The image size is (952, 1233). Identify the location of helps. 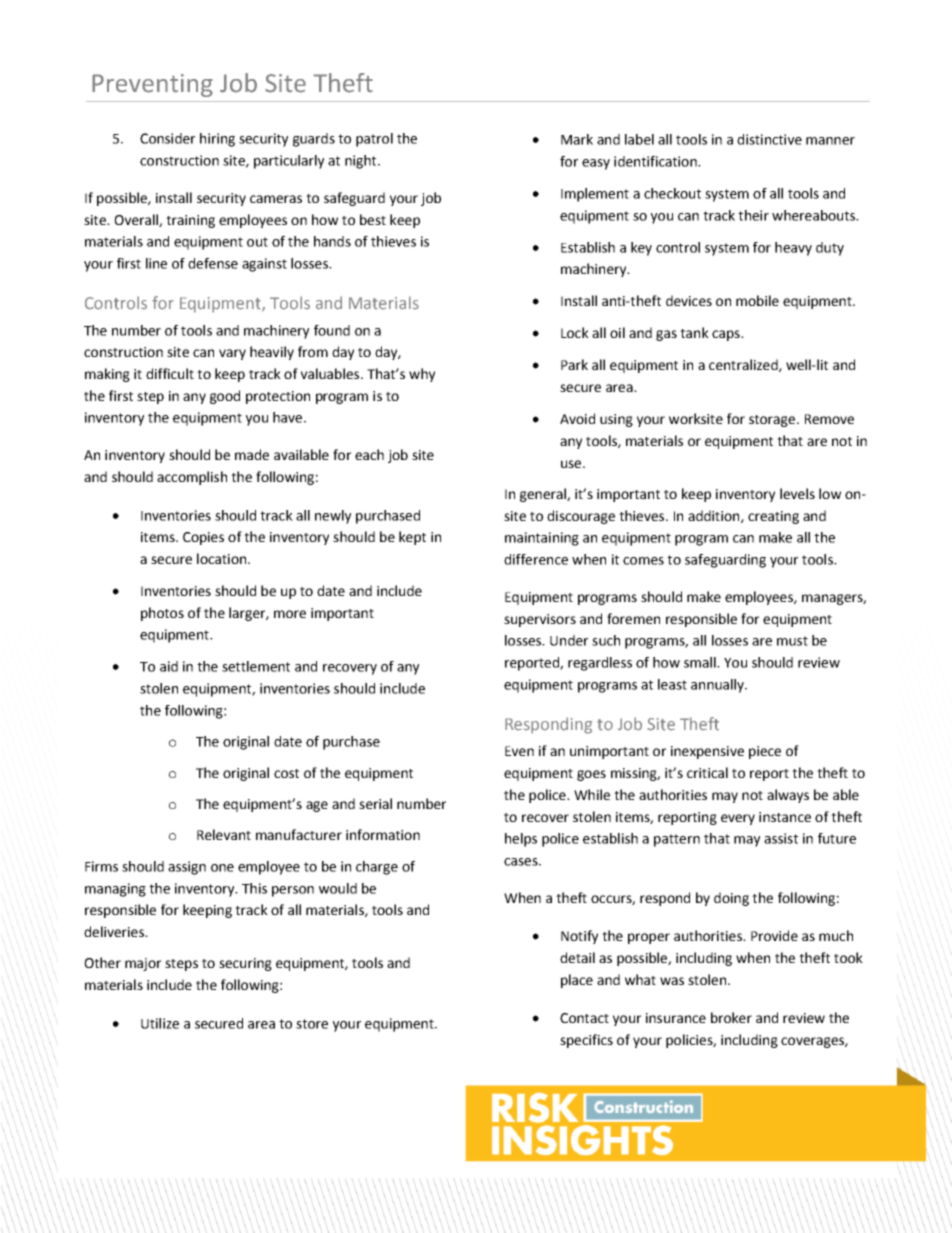
(521, 840).
